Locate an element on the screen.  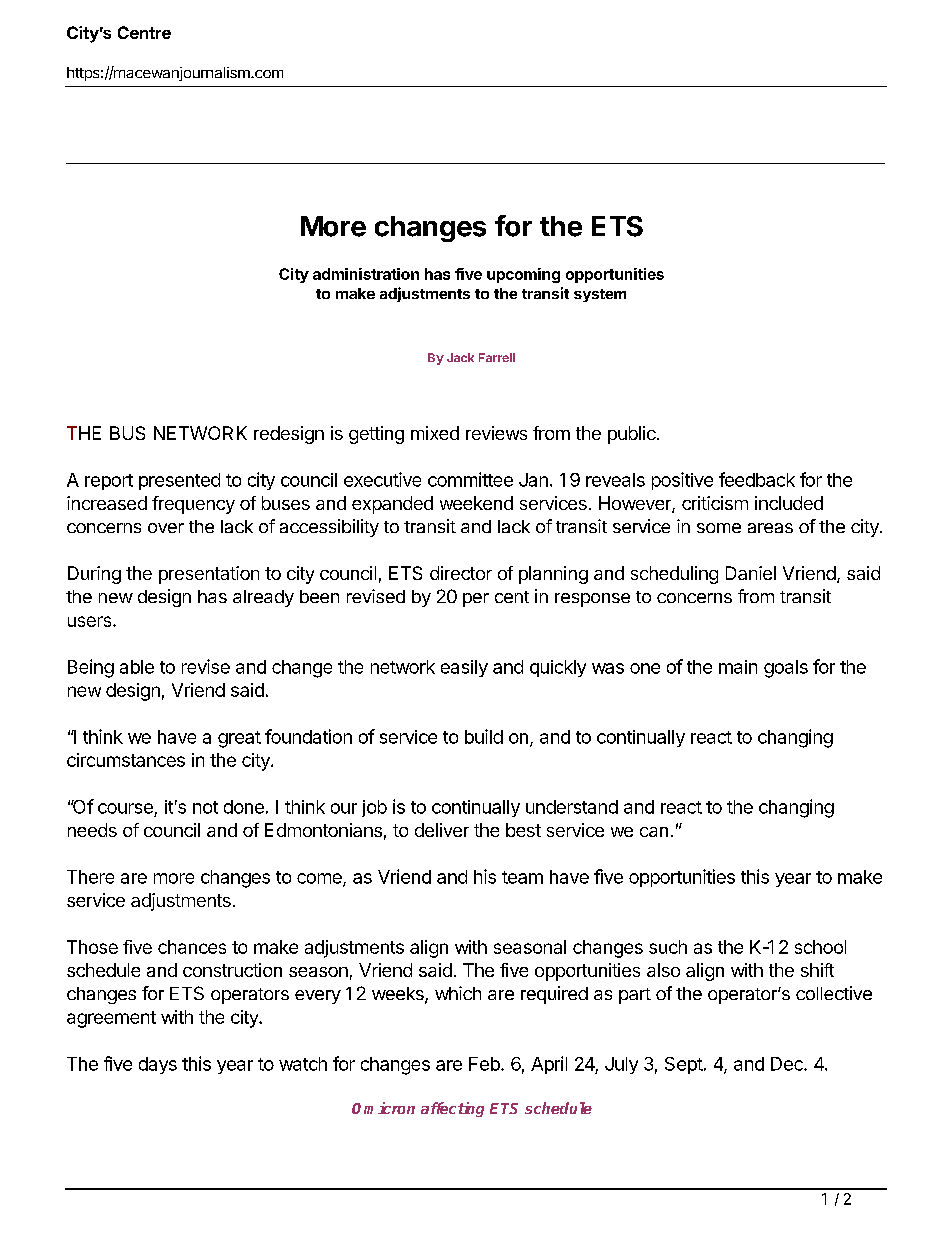
Daniel is located at coordinates (751, 573).
